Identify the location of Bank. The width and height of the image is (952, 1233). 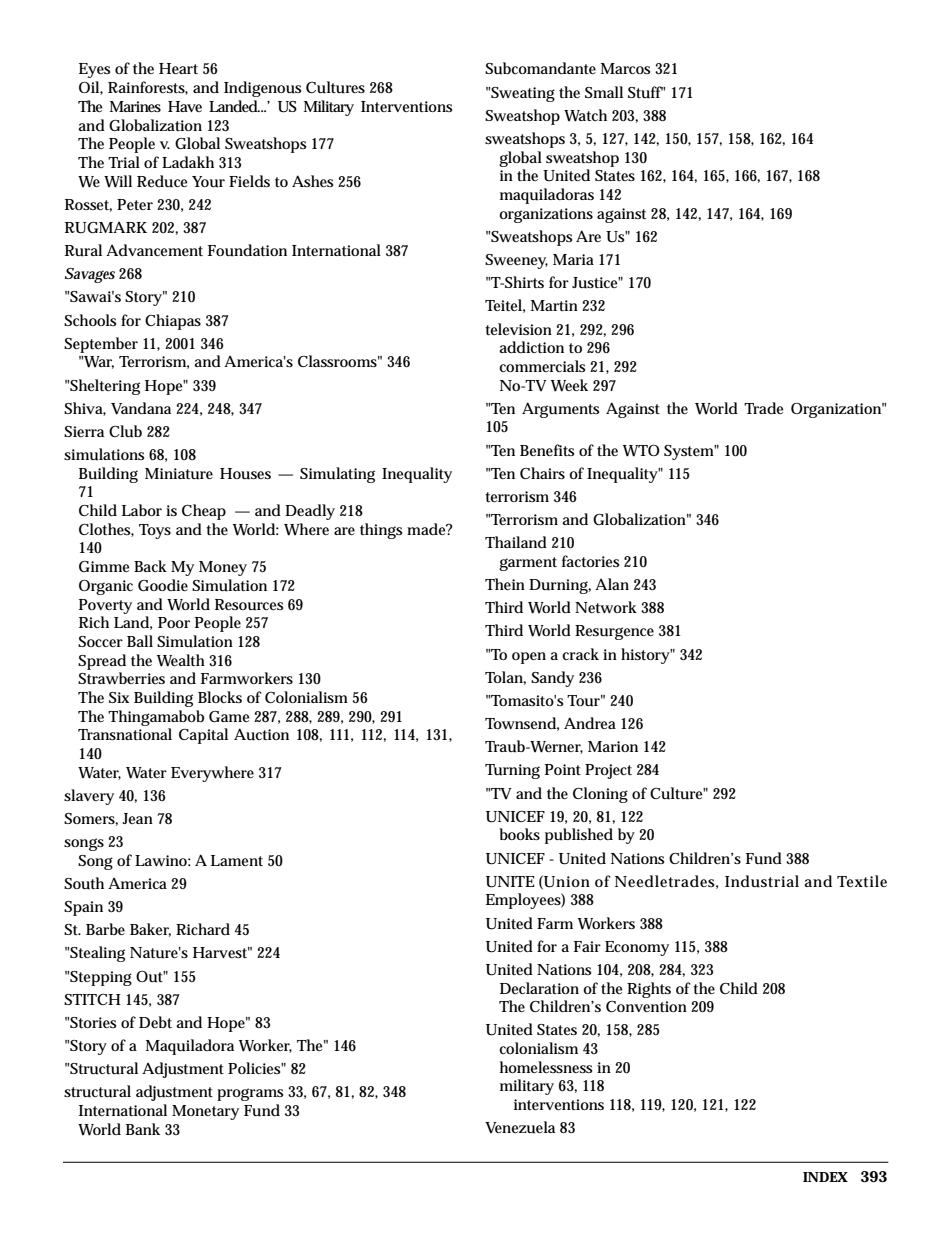
(143, 1129).
